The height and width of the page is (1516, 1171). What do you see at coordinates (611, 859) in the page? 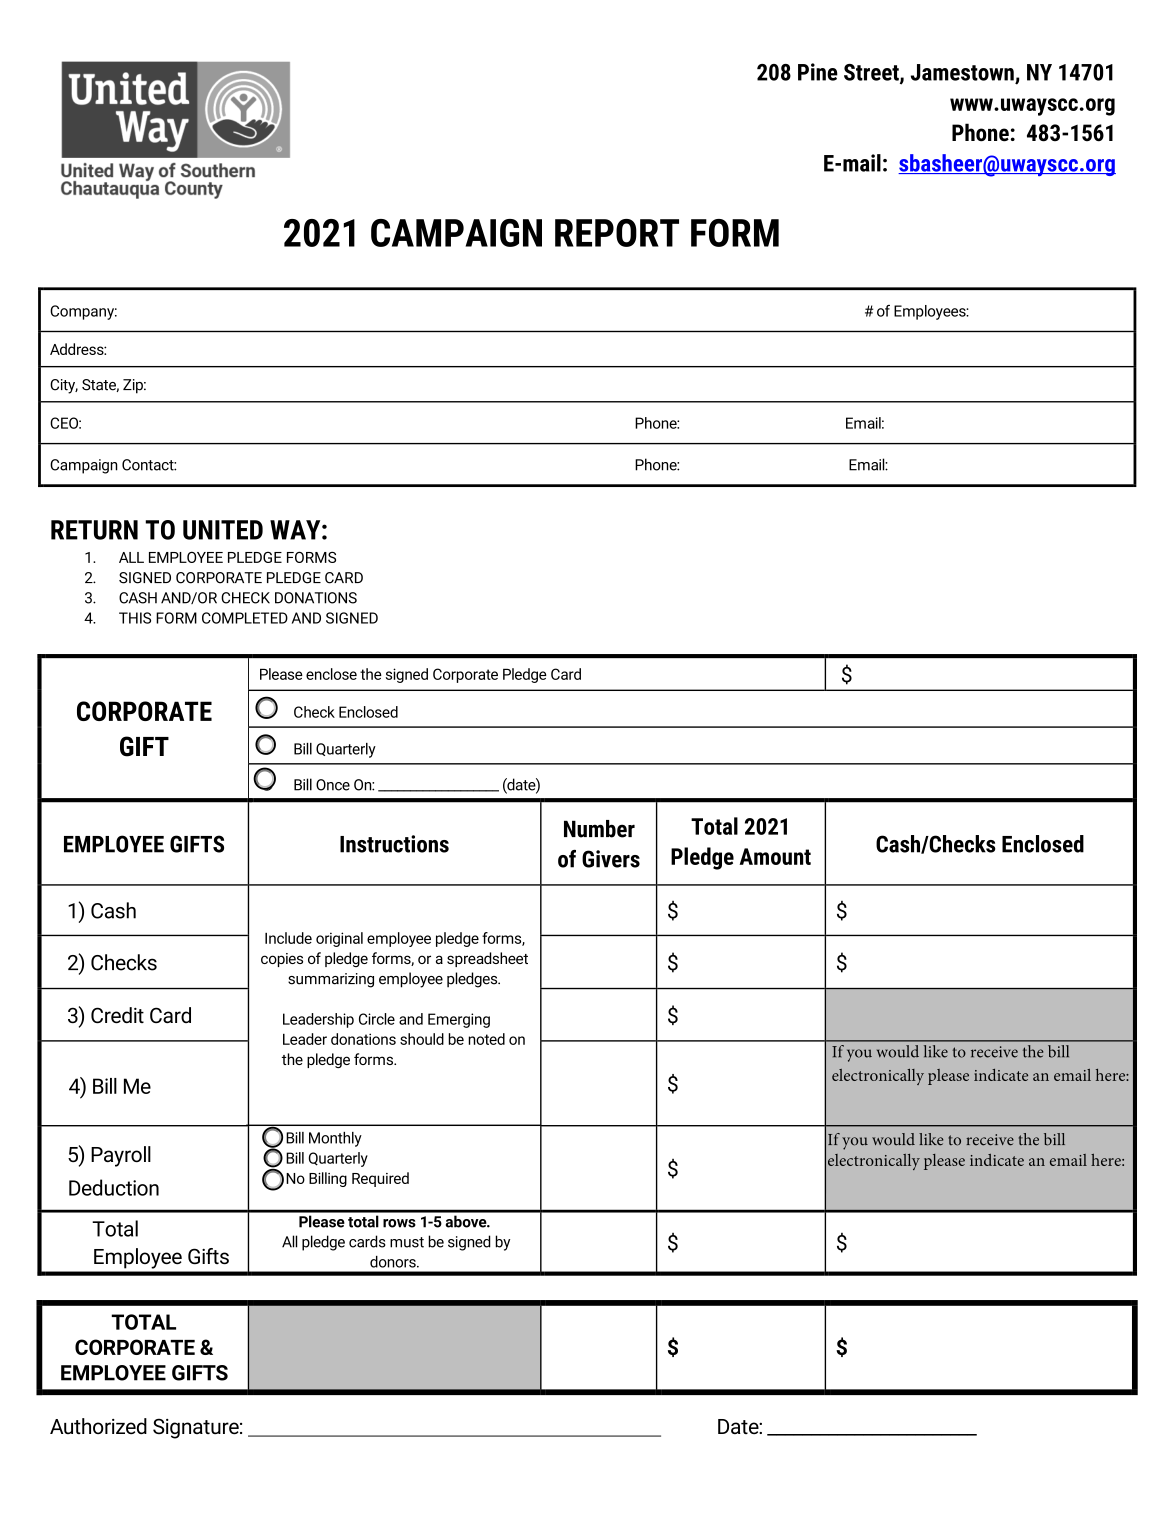
I see `Givers` at bounding box center [611, 859].
